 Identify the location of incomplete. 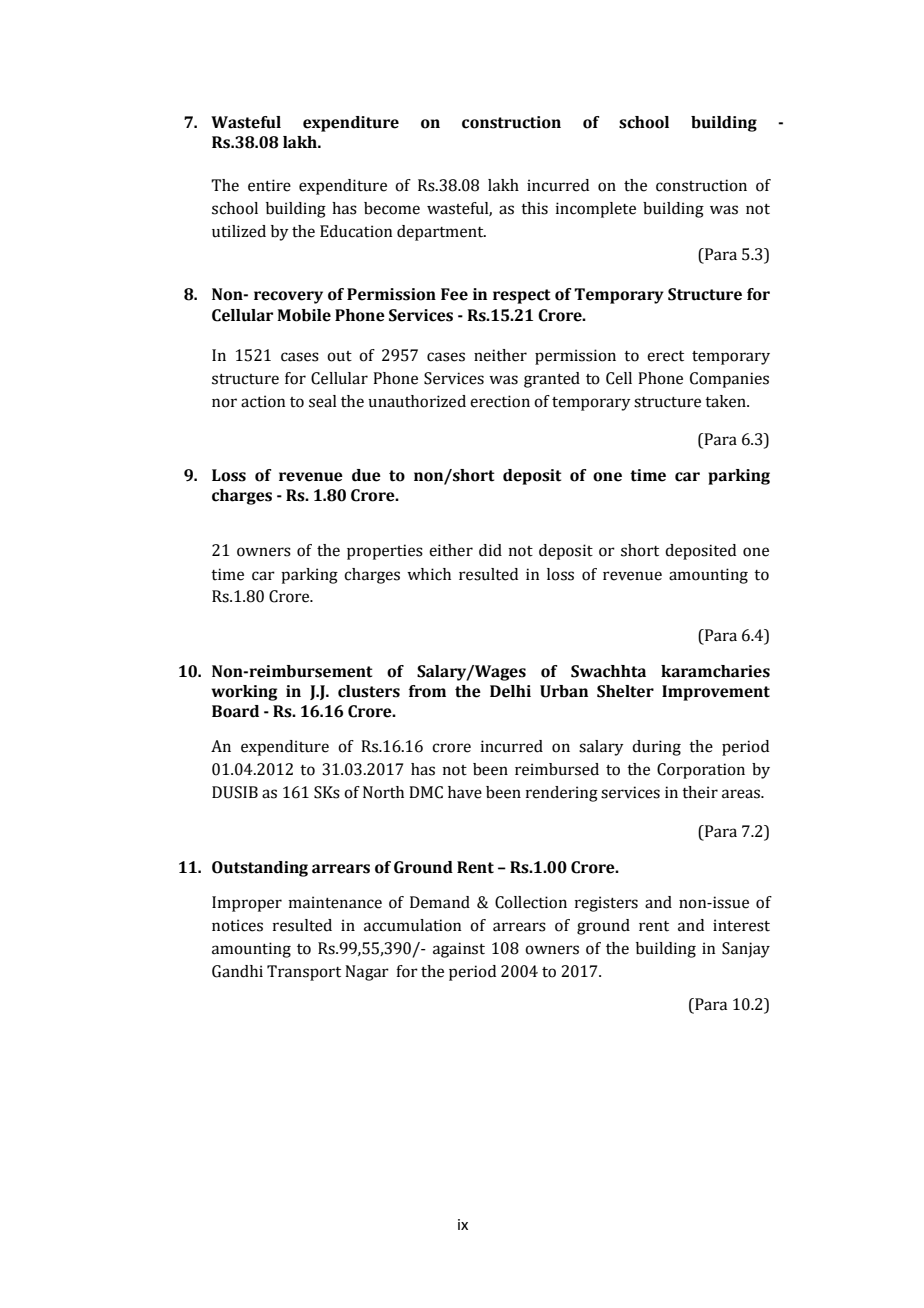
(596, 210).
